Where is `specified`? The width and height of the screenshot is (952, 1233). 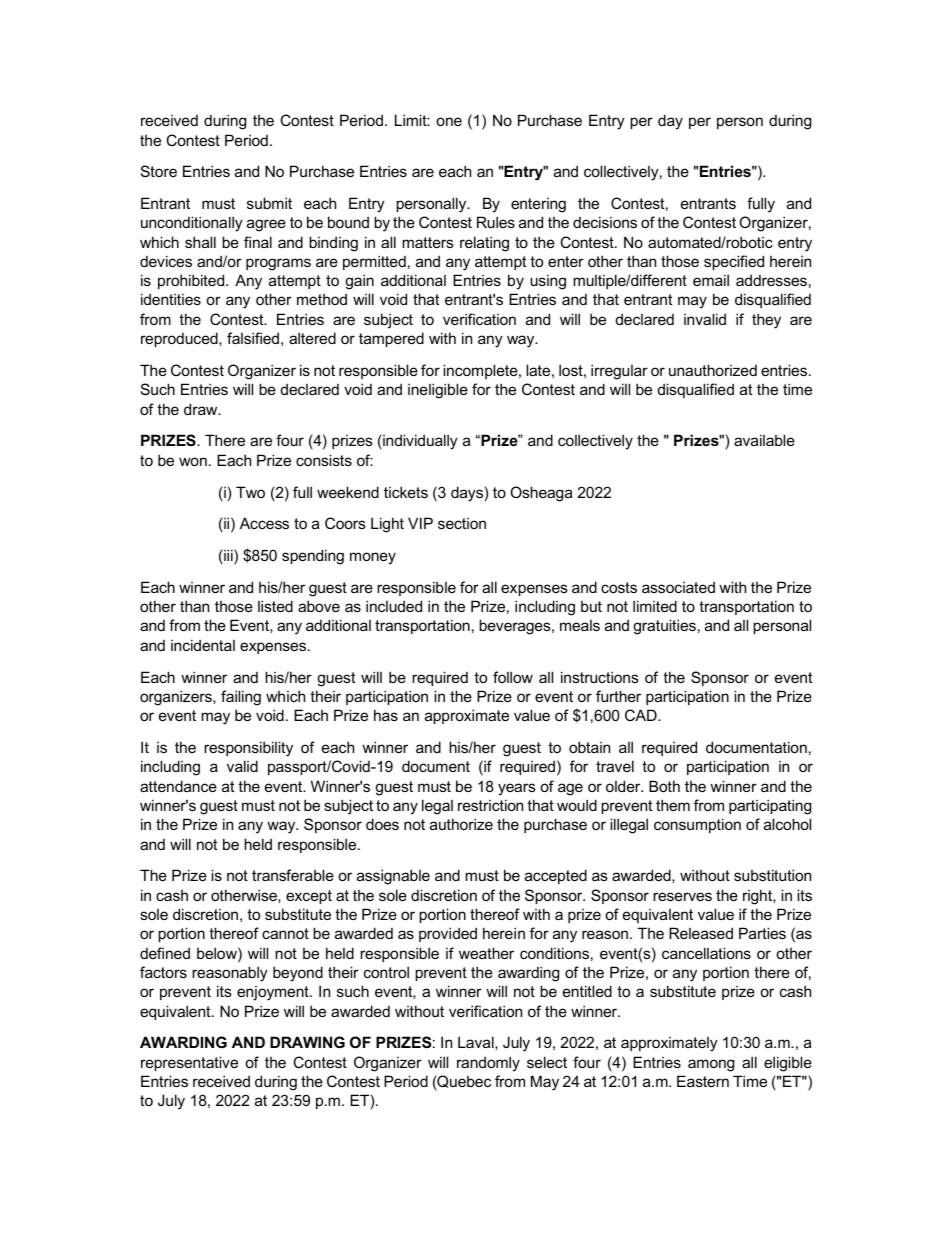 specified is located at coordinates (734, 262).
